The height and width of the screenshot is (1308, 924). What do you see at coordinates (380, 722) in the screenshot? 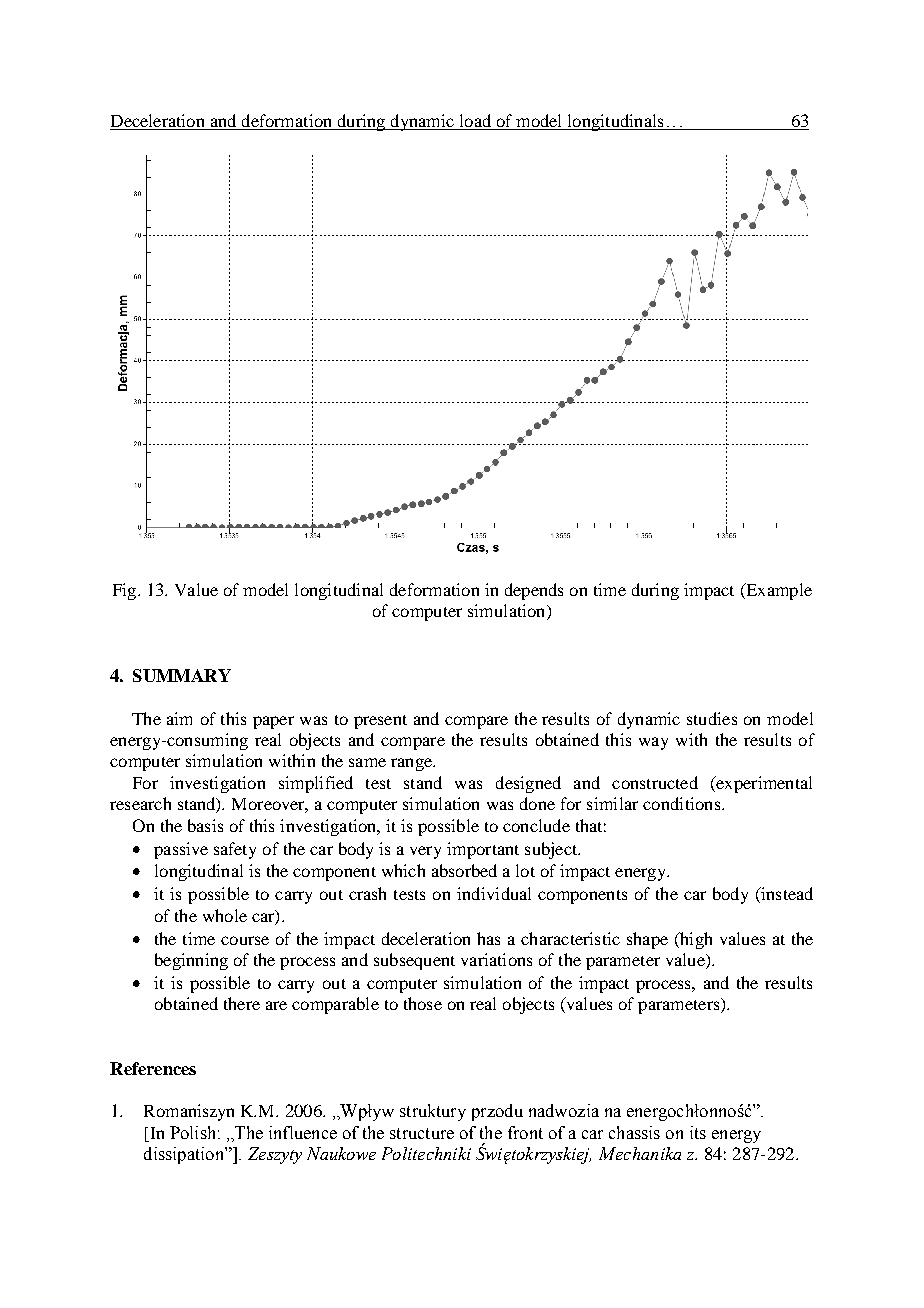
I see `present` at bounding box center [380, 722].
